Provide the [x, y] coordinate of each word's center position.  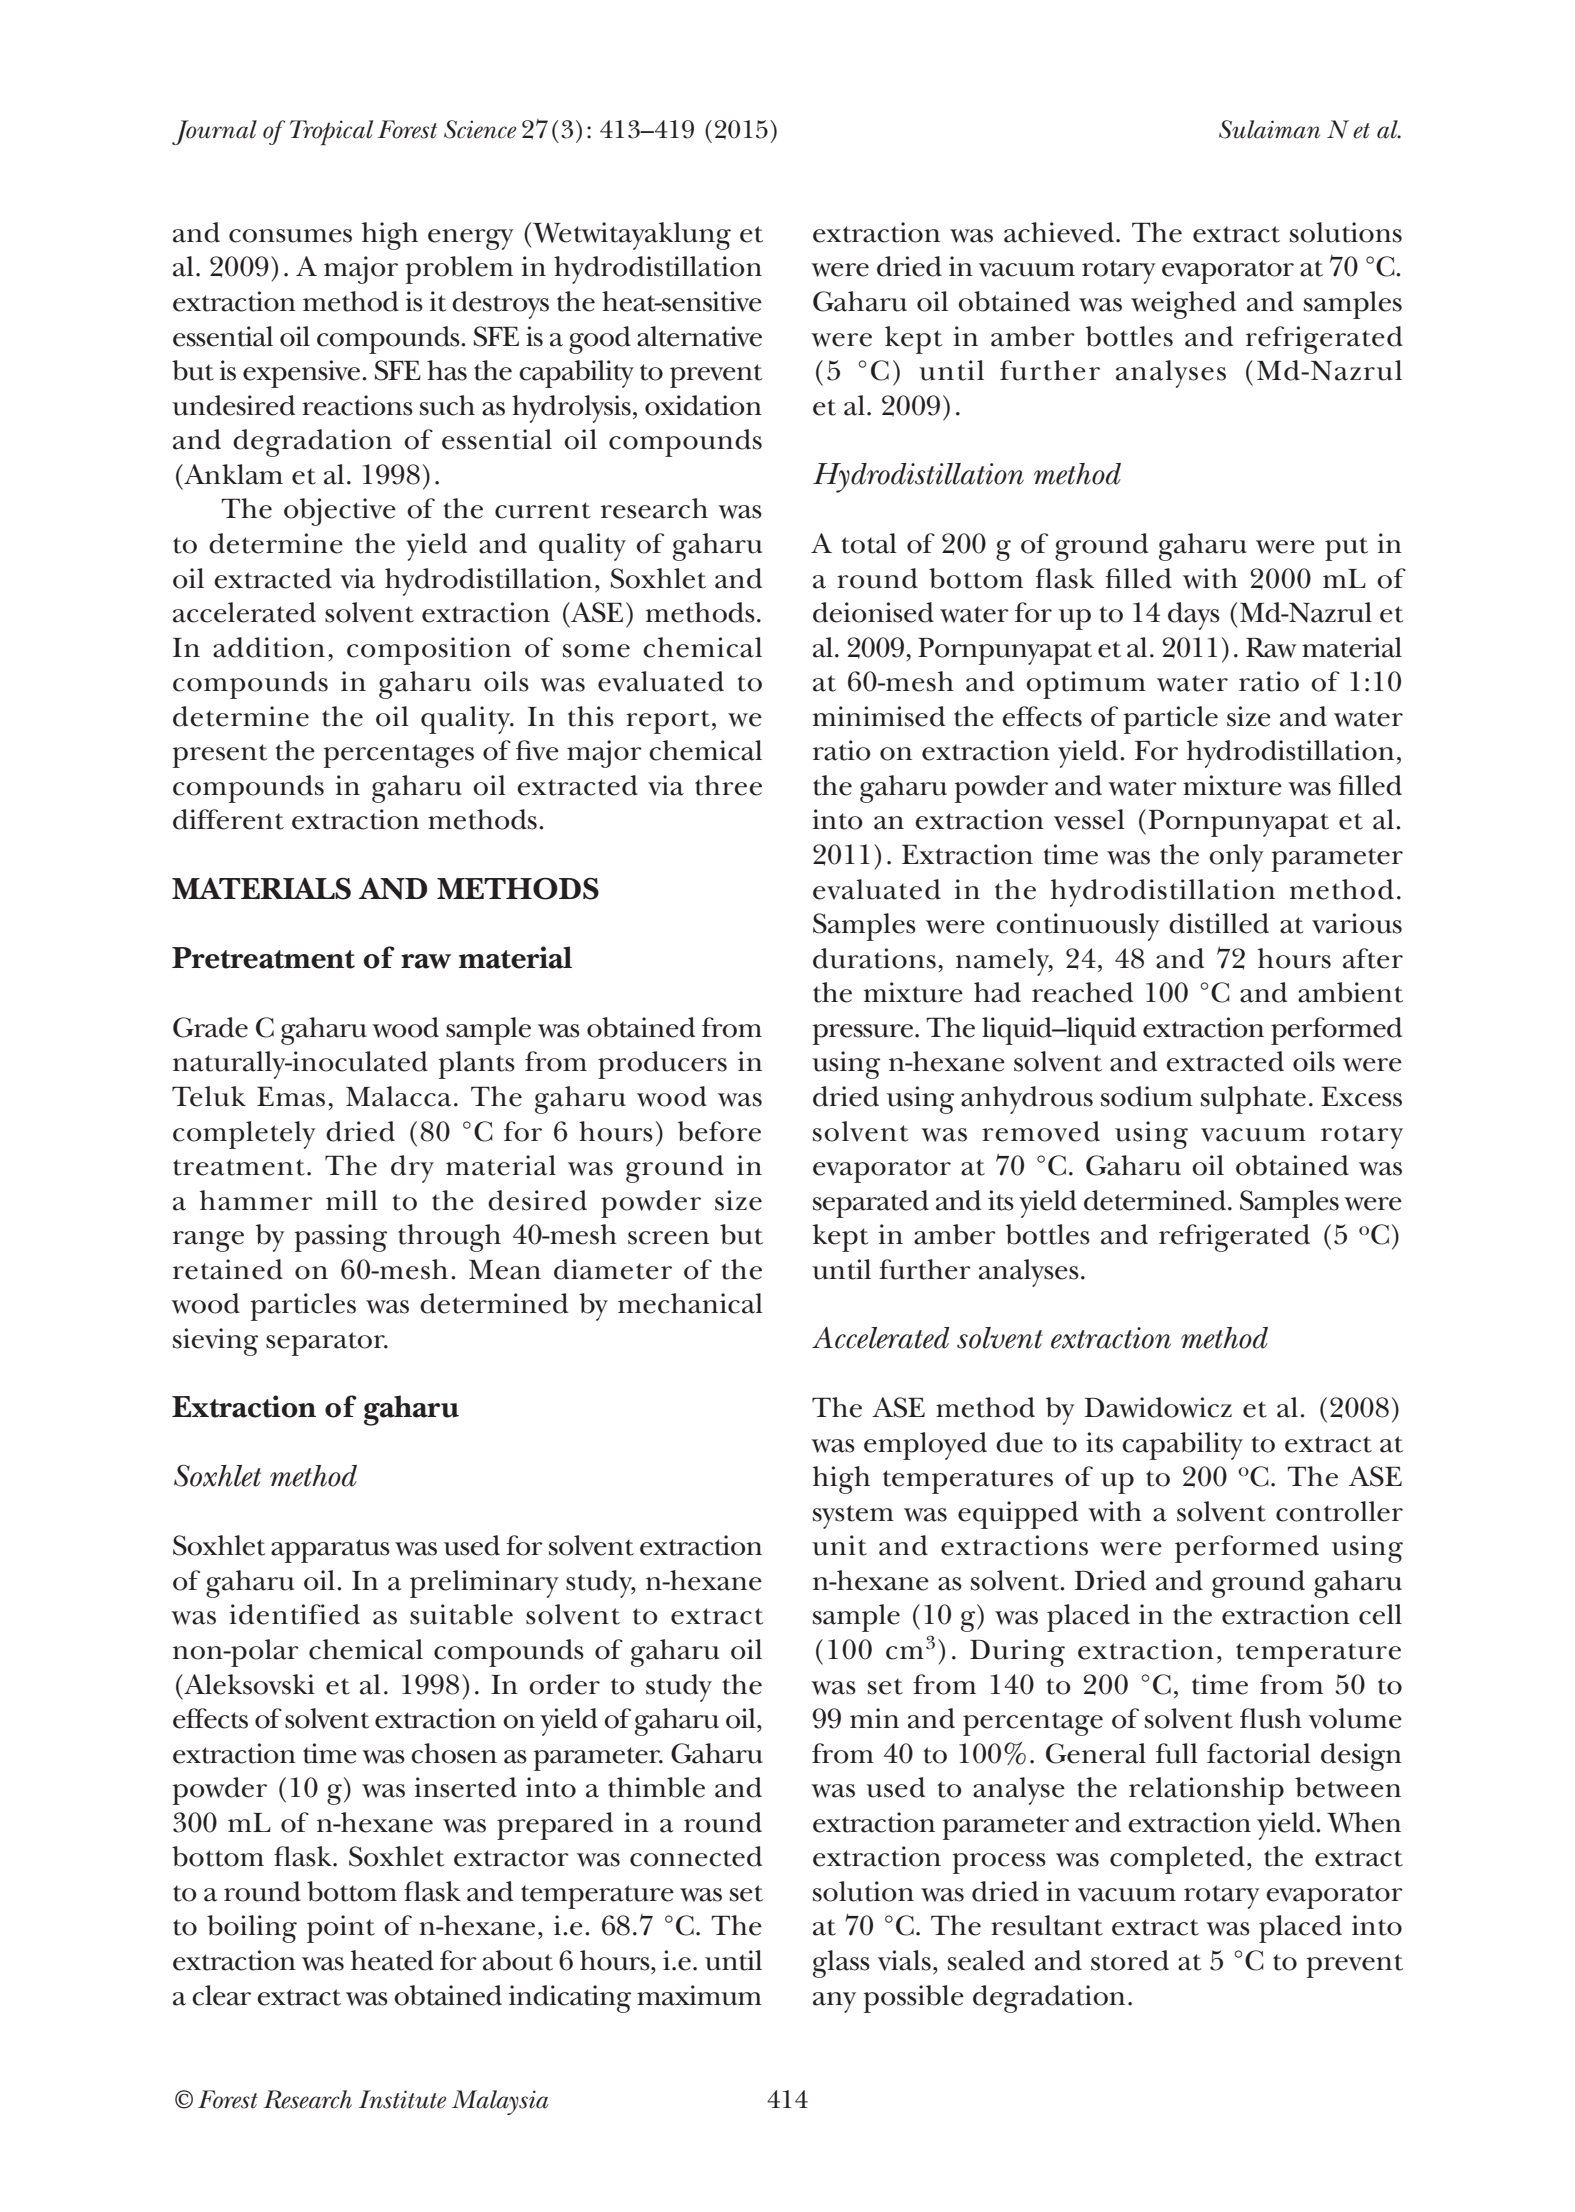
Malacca [398, 1096]
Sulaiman [1269, 129]
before [719, 1131]
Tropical [331, 133]
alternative [699, 336]
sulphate [1253, 1100]
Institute [403, 2099]
